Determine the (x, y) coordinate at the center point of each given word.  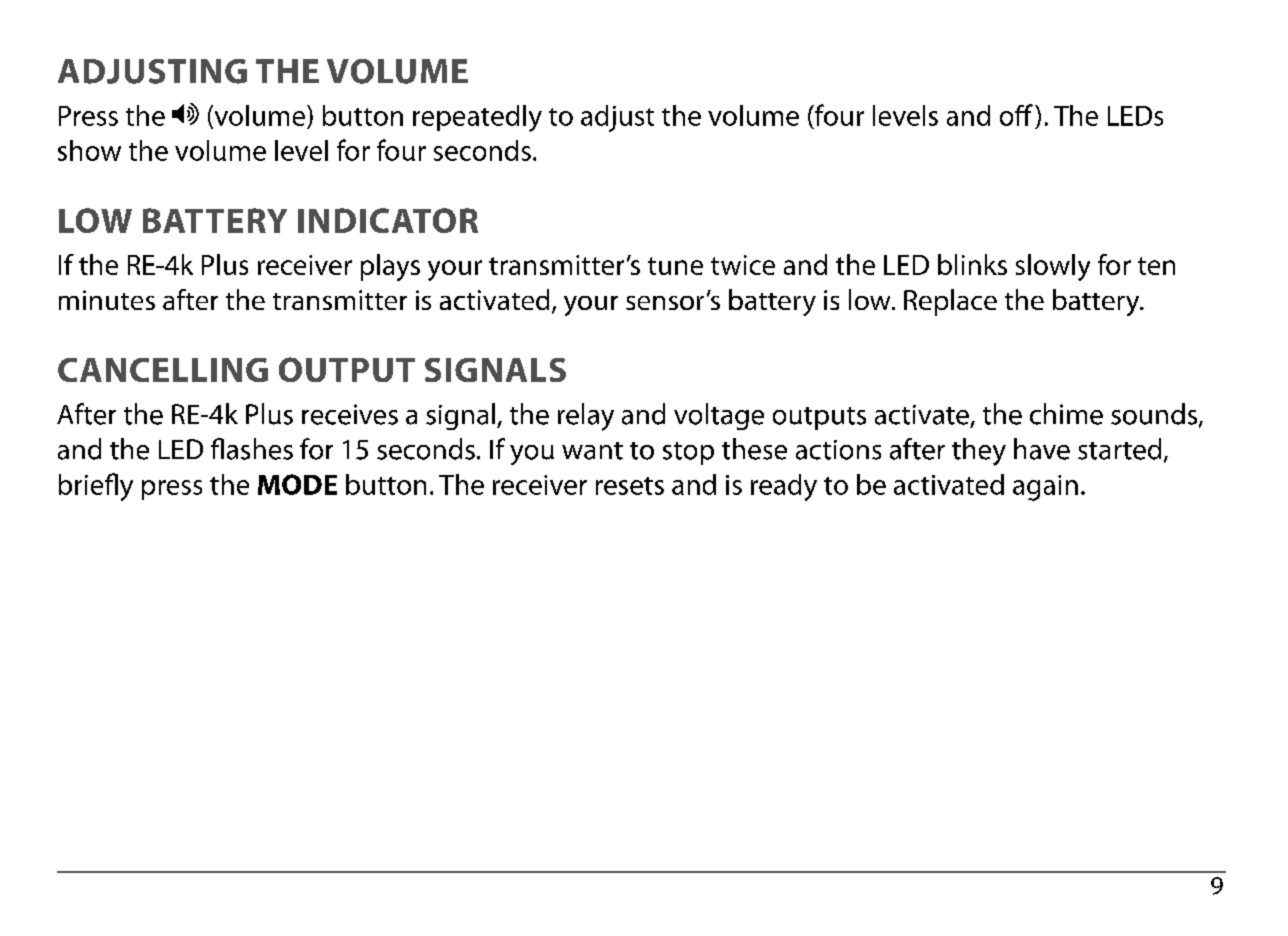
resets (630, 486)
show (89, 150)
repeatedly (477, 118)
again (1045, 488)
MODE (297, 484)
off (1016, 115)
